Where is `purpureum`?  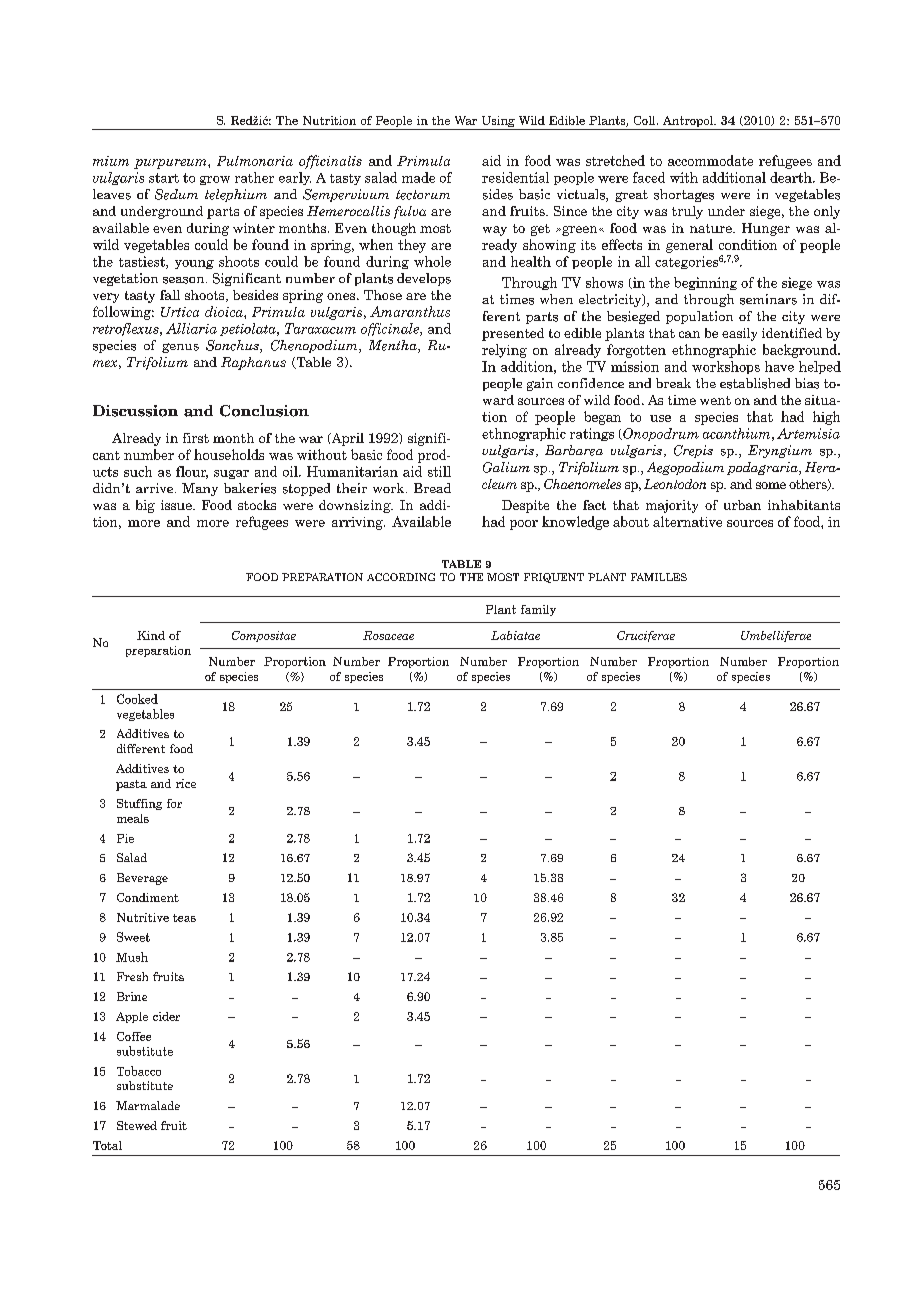
purpureum is located at coordinates (171, 164).
